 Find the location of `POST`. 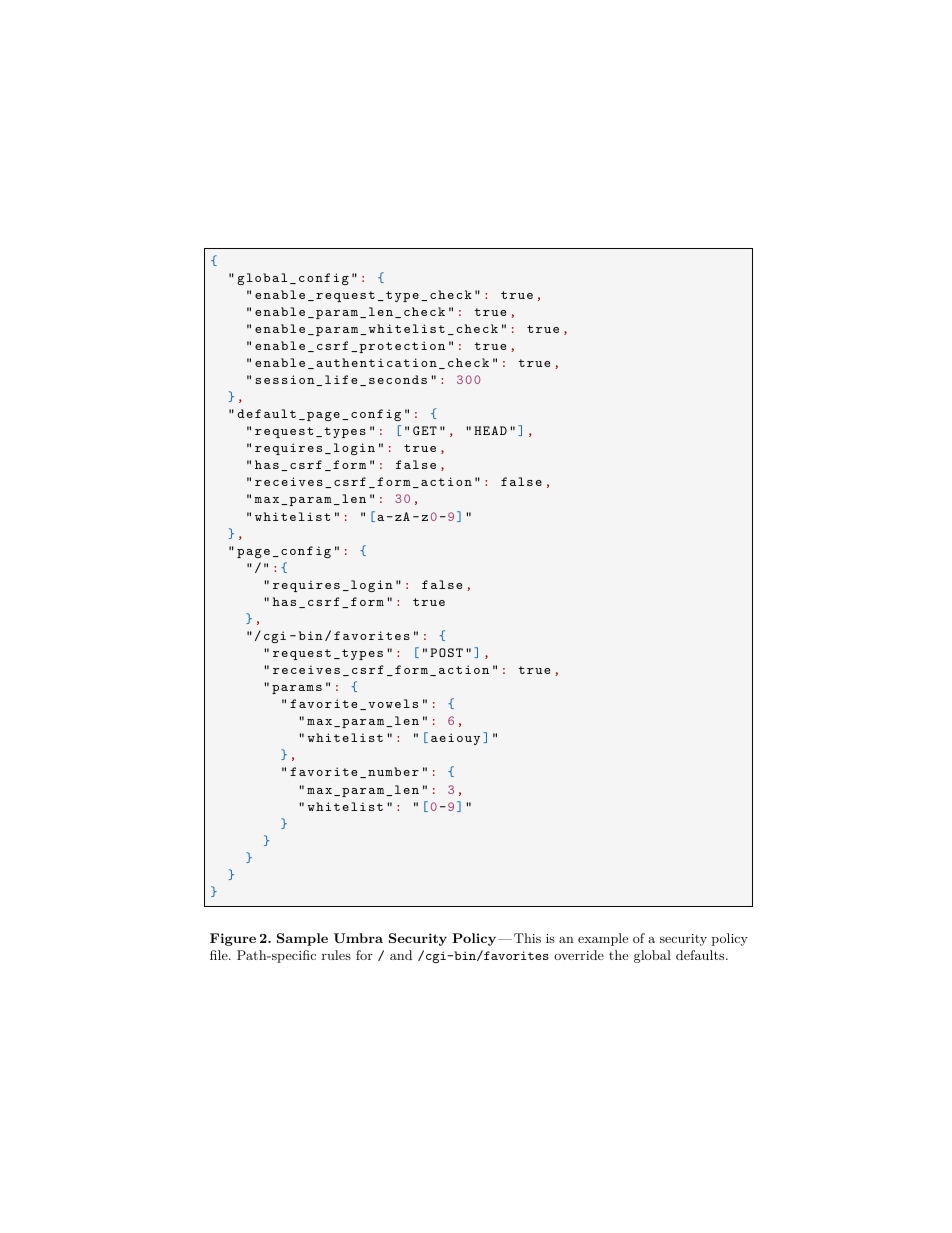

POST is located at coordinates (446, 652).
